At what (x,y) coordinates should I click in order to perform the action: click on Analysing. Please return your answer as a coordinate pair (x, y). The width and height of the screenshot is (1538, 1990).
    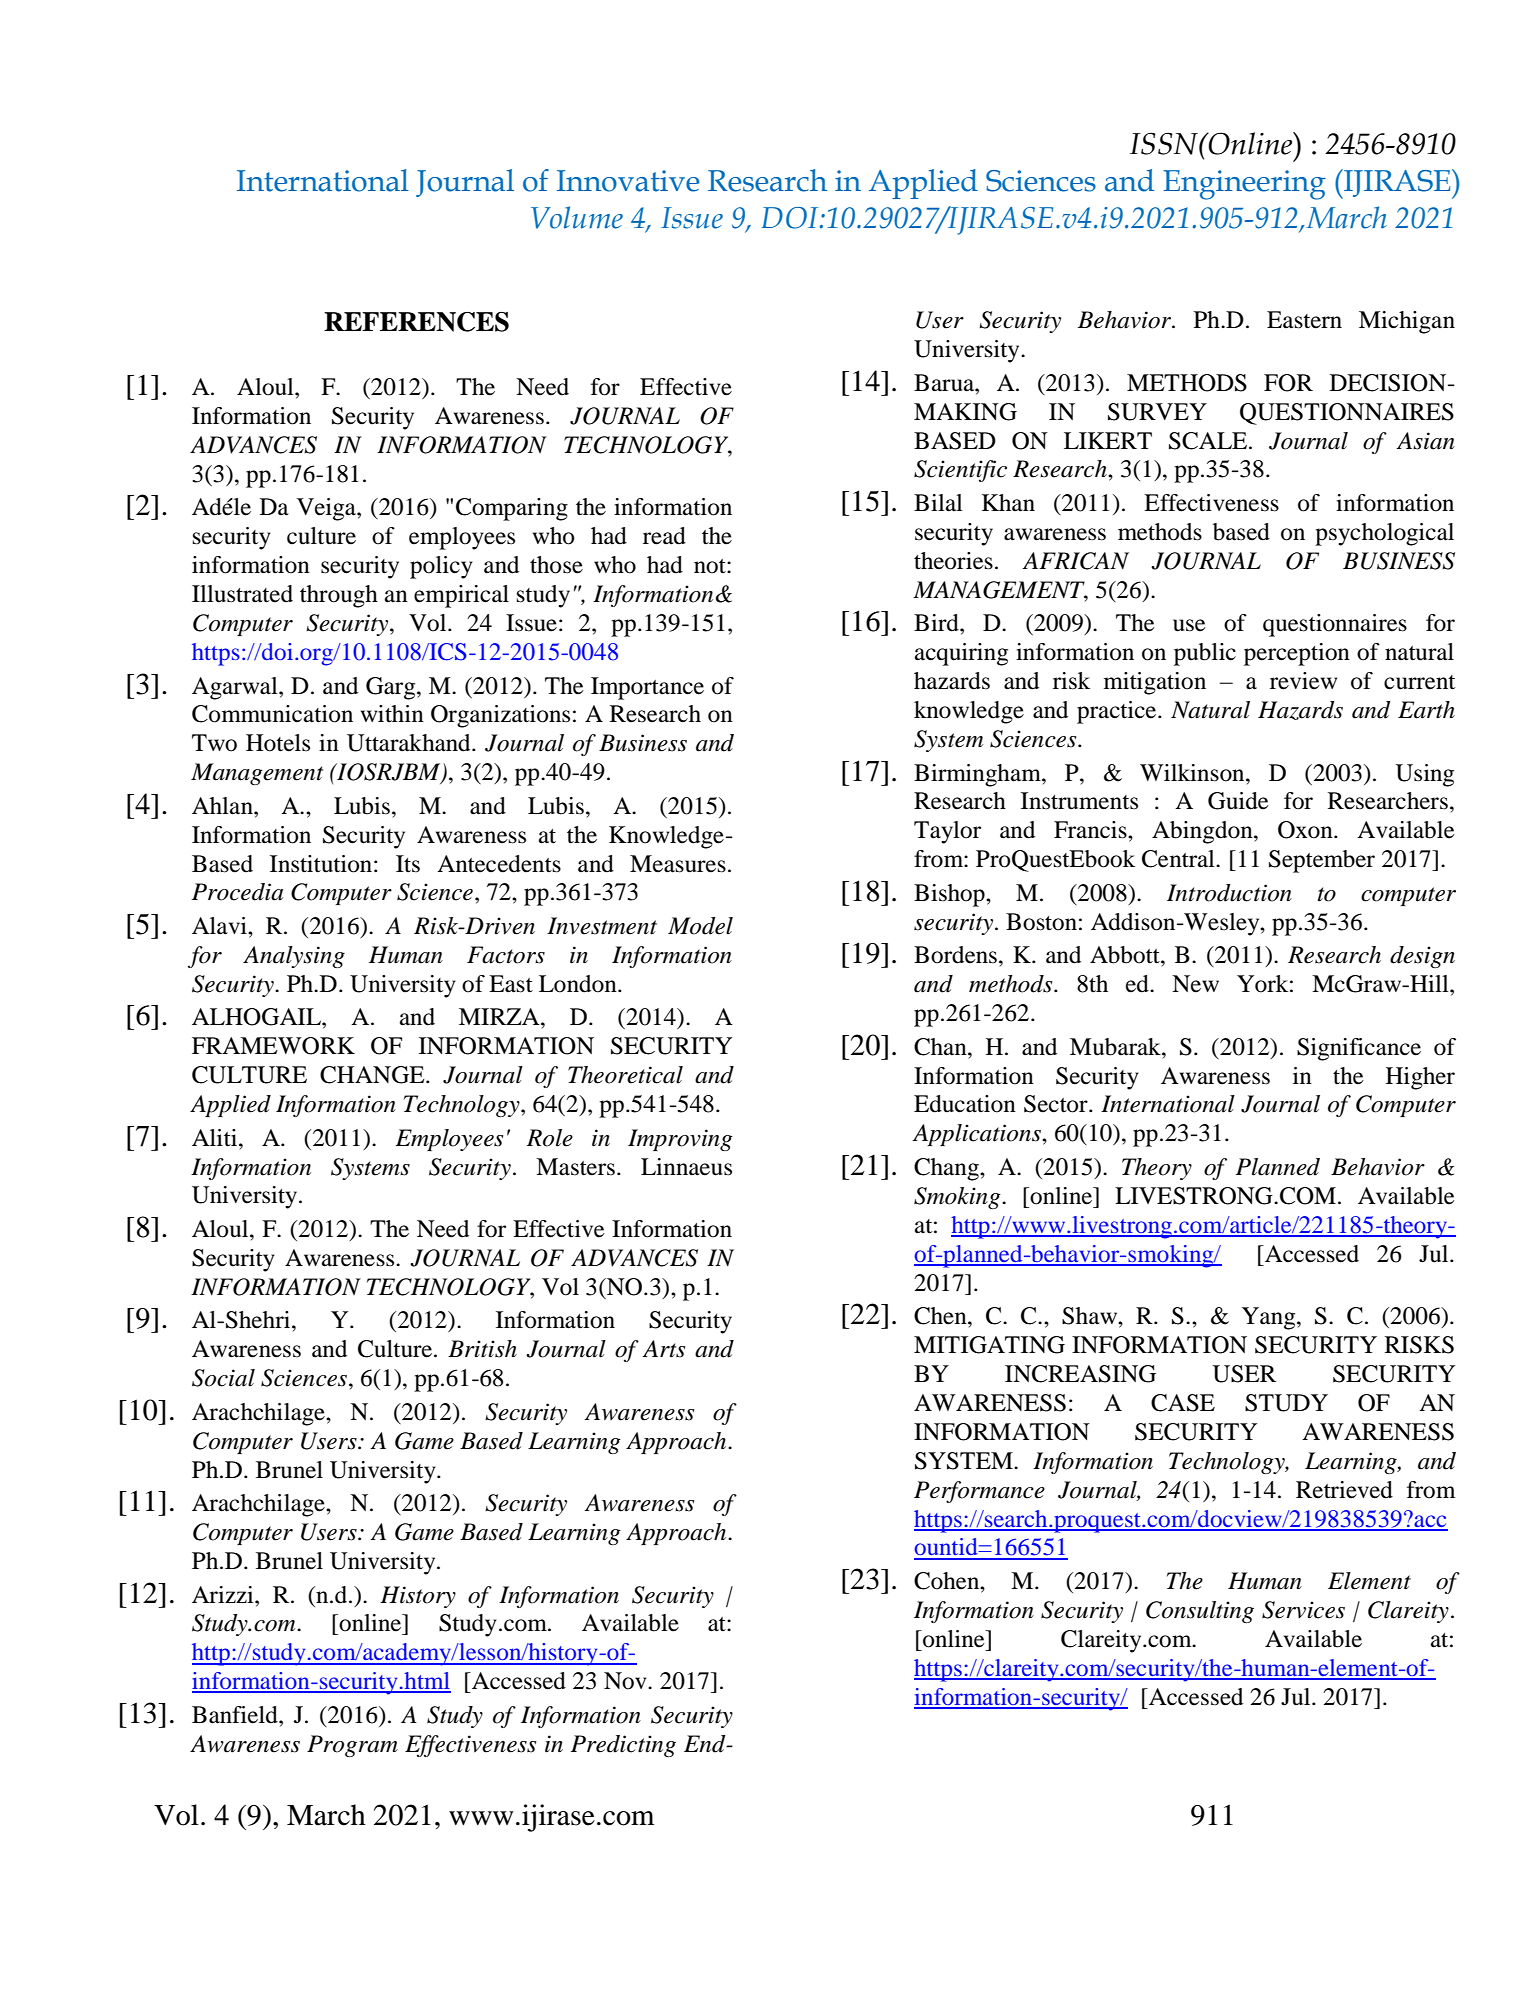
    Looking at the image, I should click on (294, 957).
